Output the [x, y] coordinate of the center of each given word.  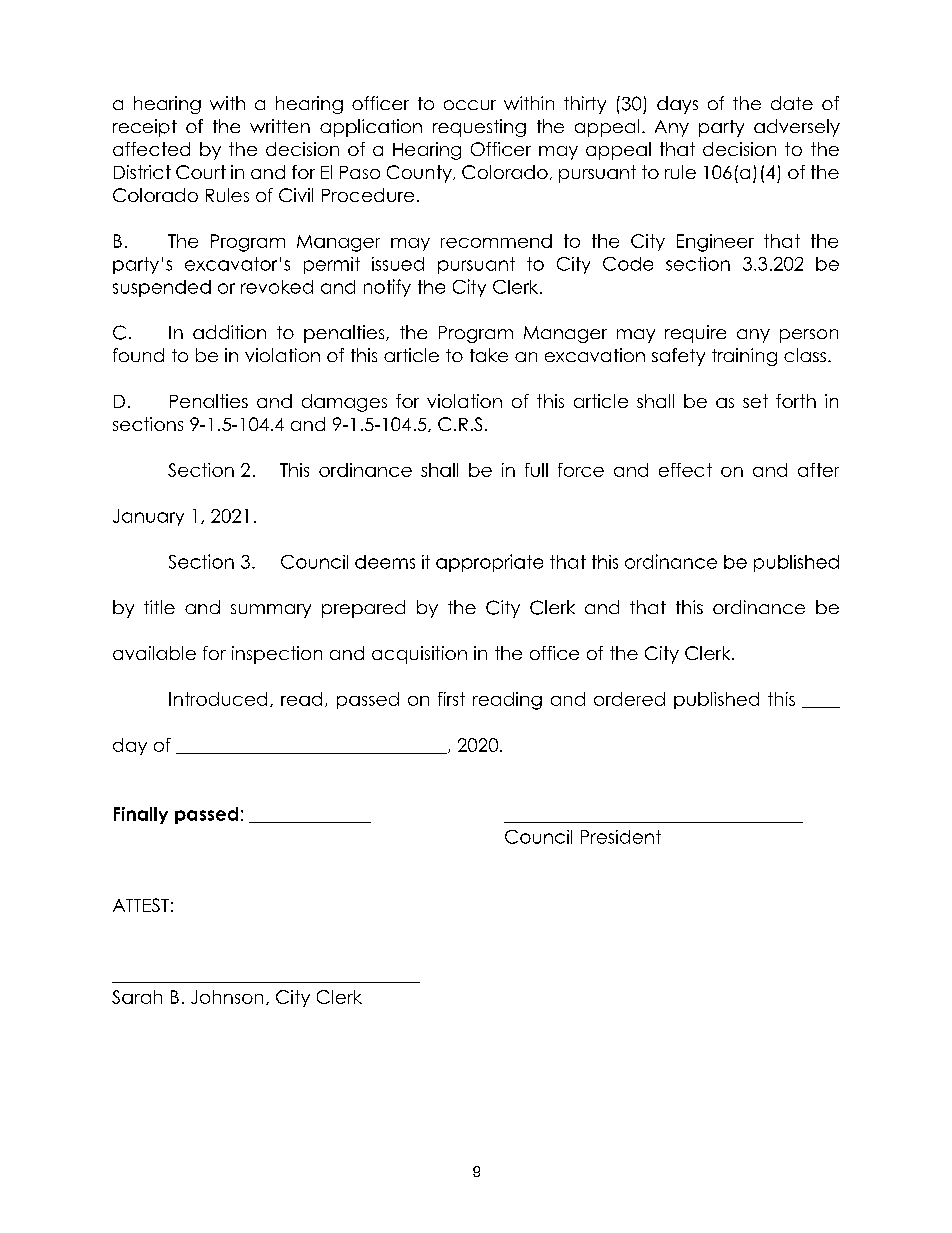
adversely [797, 128]
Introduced [218, 699]
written [280, 126]
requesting [479, 128]
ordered [629, 699]
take [489, 355]
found [138, 355]
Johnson [227, 997]
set [755, 401]
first [451, 699]
